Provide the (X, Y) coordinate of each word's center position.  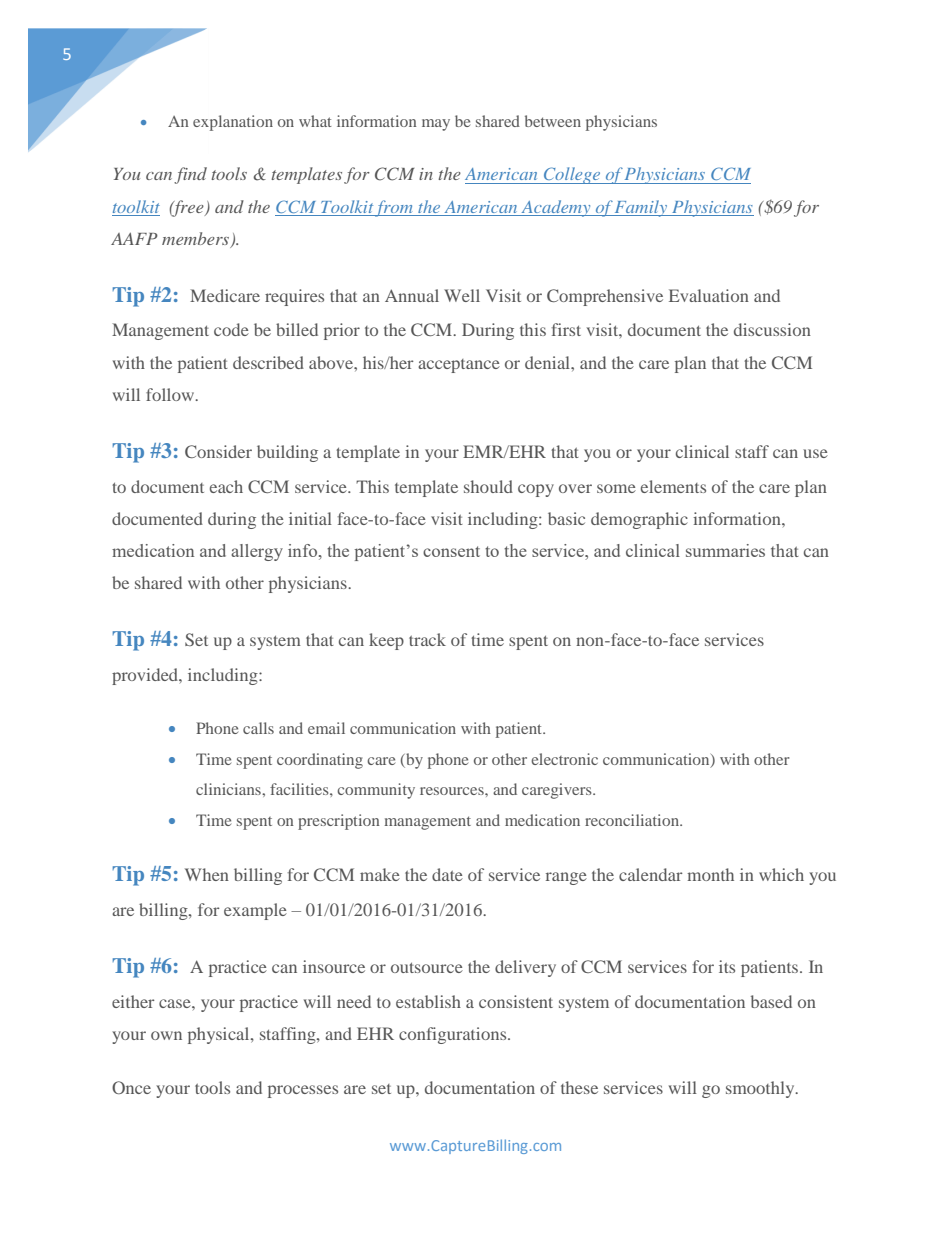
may (436, 125)
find (190, 175)
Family (641, 208)
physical (220, 1035)
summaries (725, 550)
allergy (257, 552)
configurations (454, 1035)
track (427, 639)
